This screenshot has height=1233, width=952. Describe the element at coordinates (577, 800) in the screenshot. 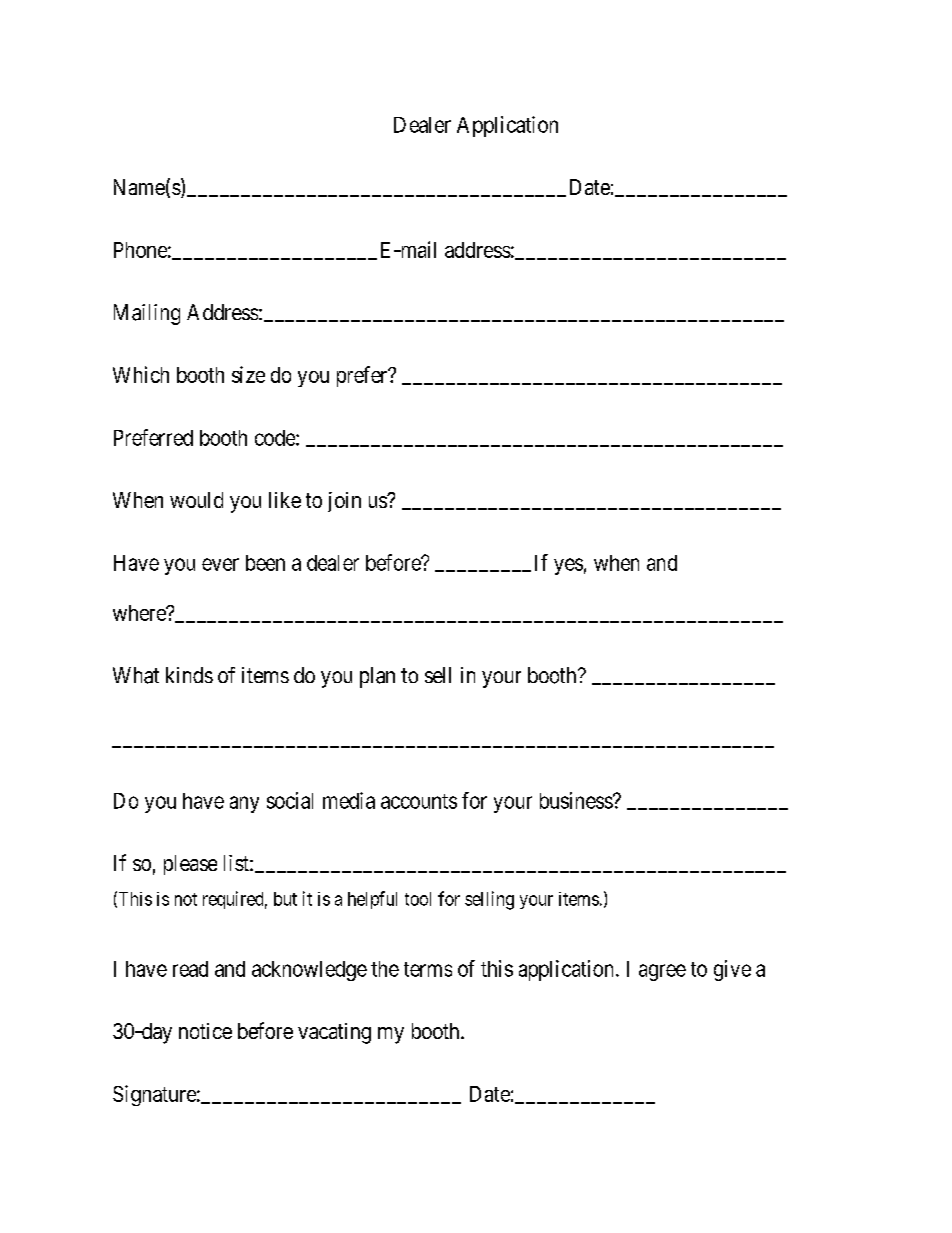

I see `business` at that location.
